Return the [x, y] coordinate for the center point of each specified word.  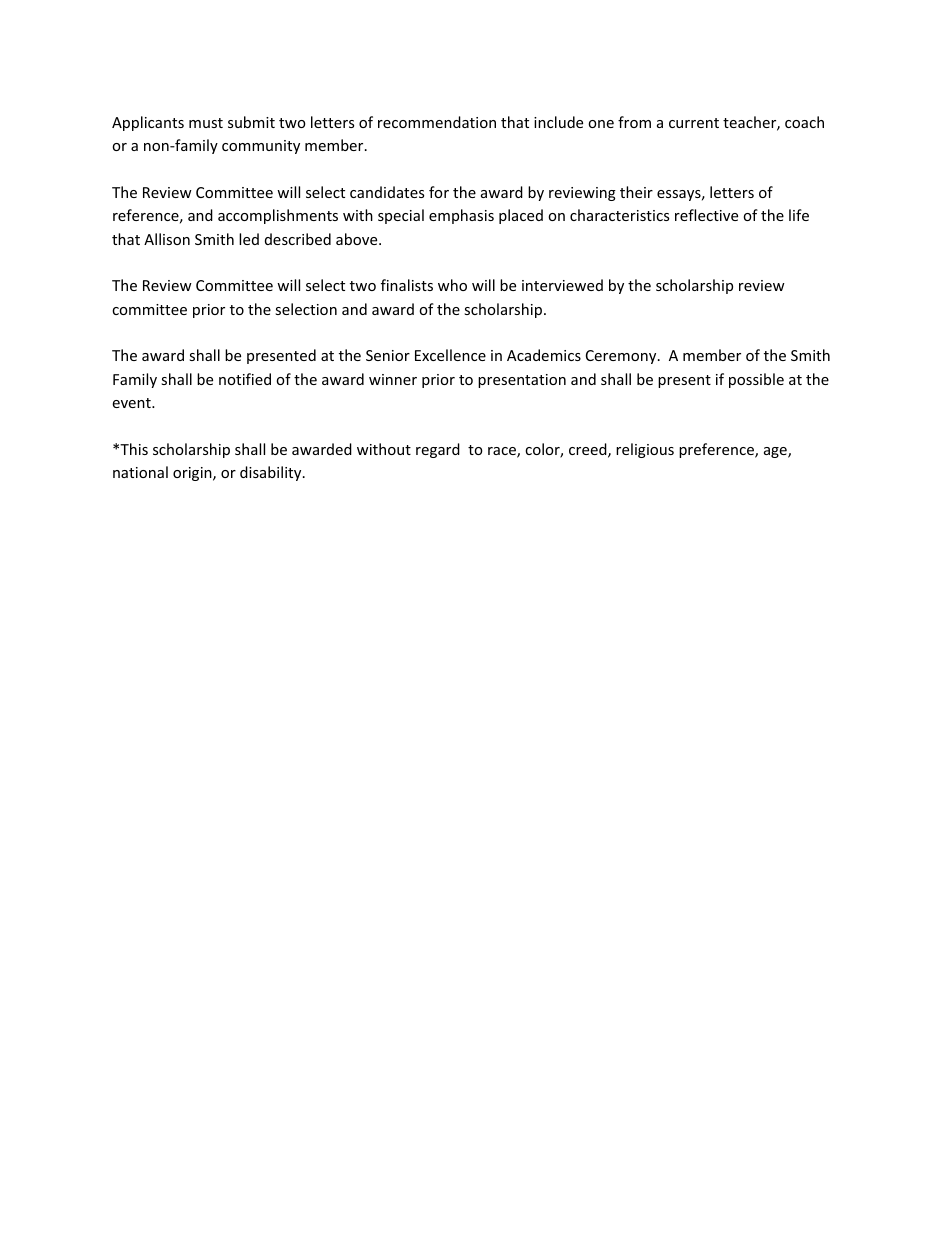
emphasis [461, 216]
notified [245, 379]
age [776, 452]
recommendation [437, 122]
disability [272, 473]
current [694, 123]
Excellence [450, 355]
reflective [706, 215]
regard [438, 450]
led [249, 239]
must [206, 123]
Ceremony [622, 357]
